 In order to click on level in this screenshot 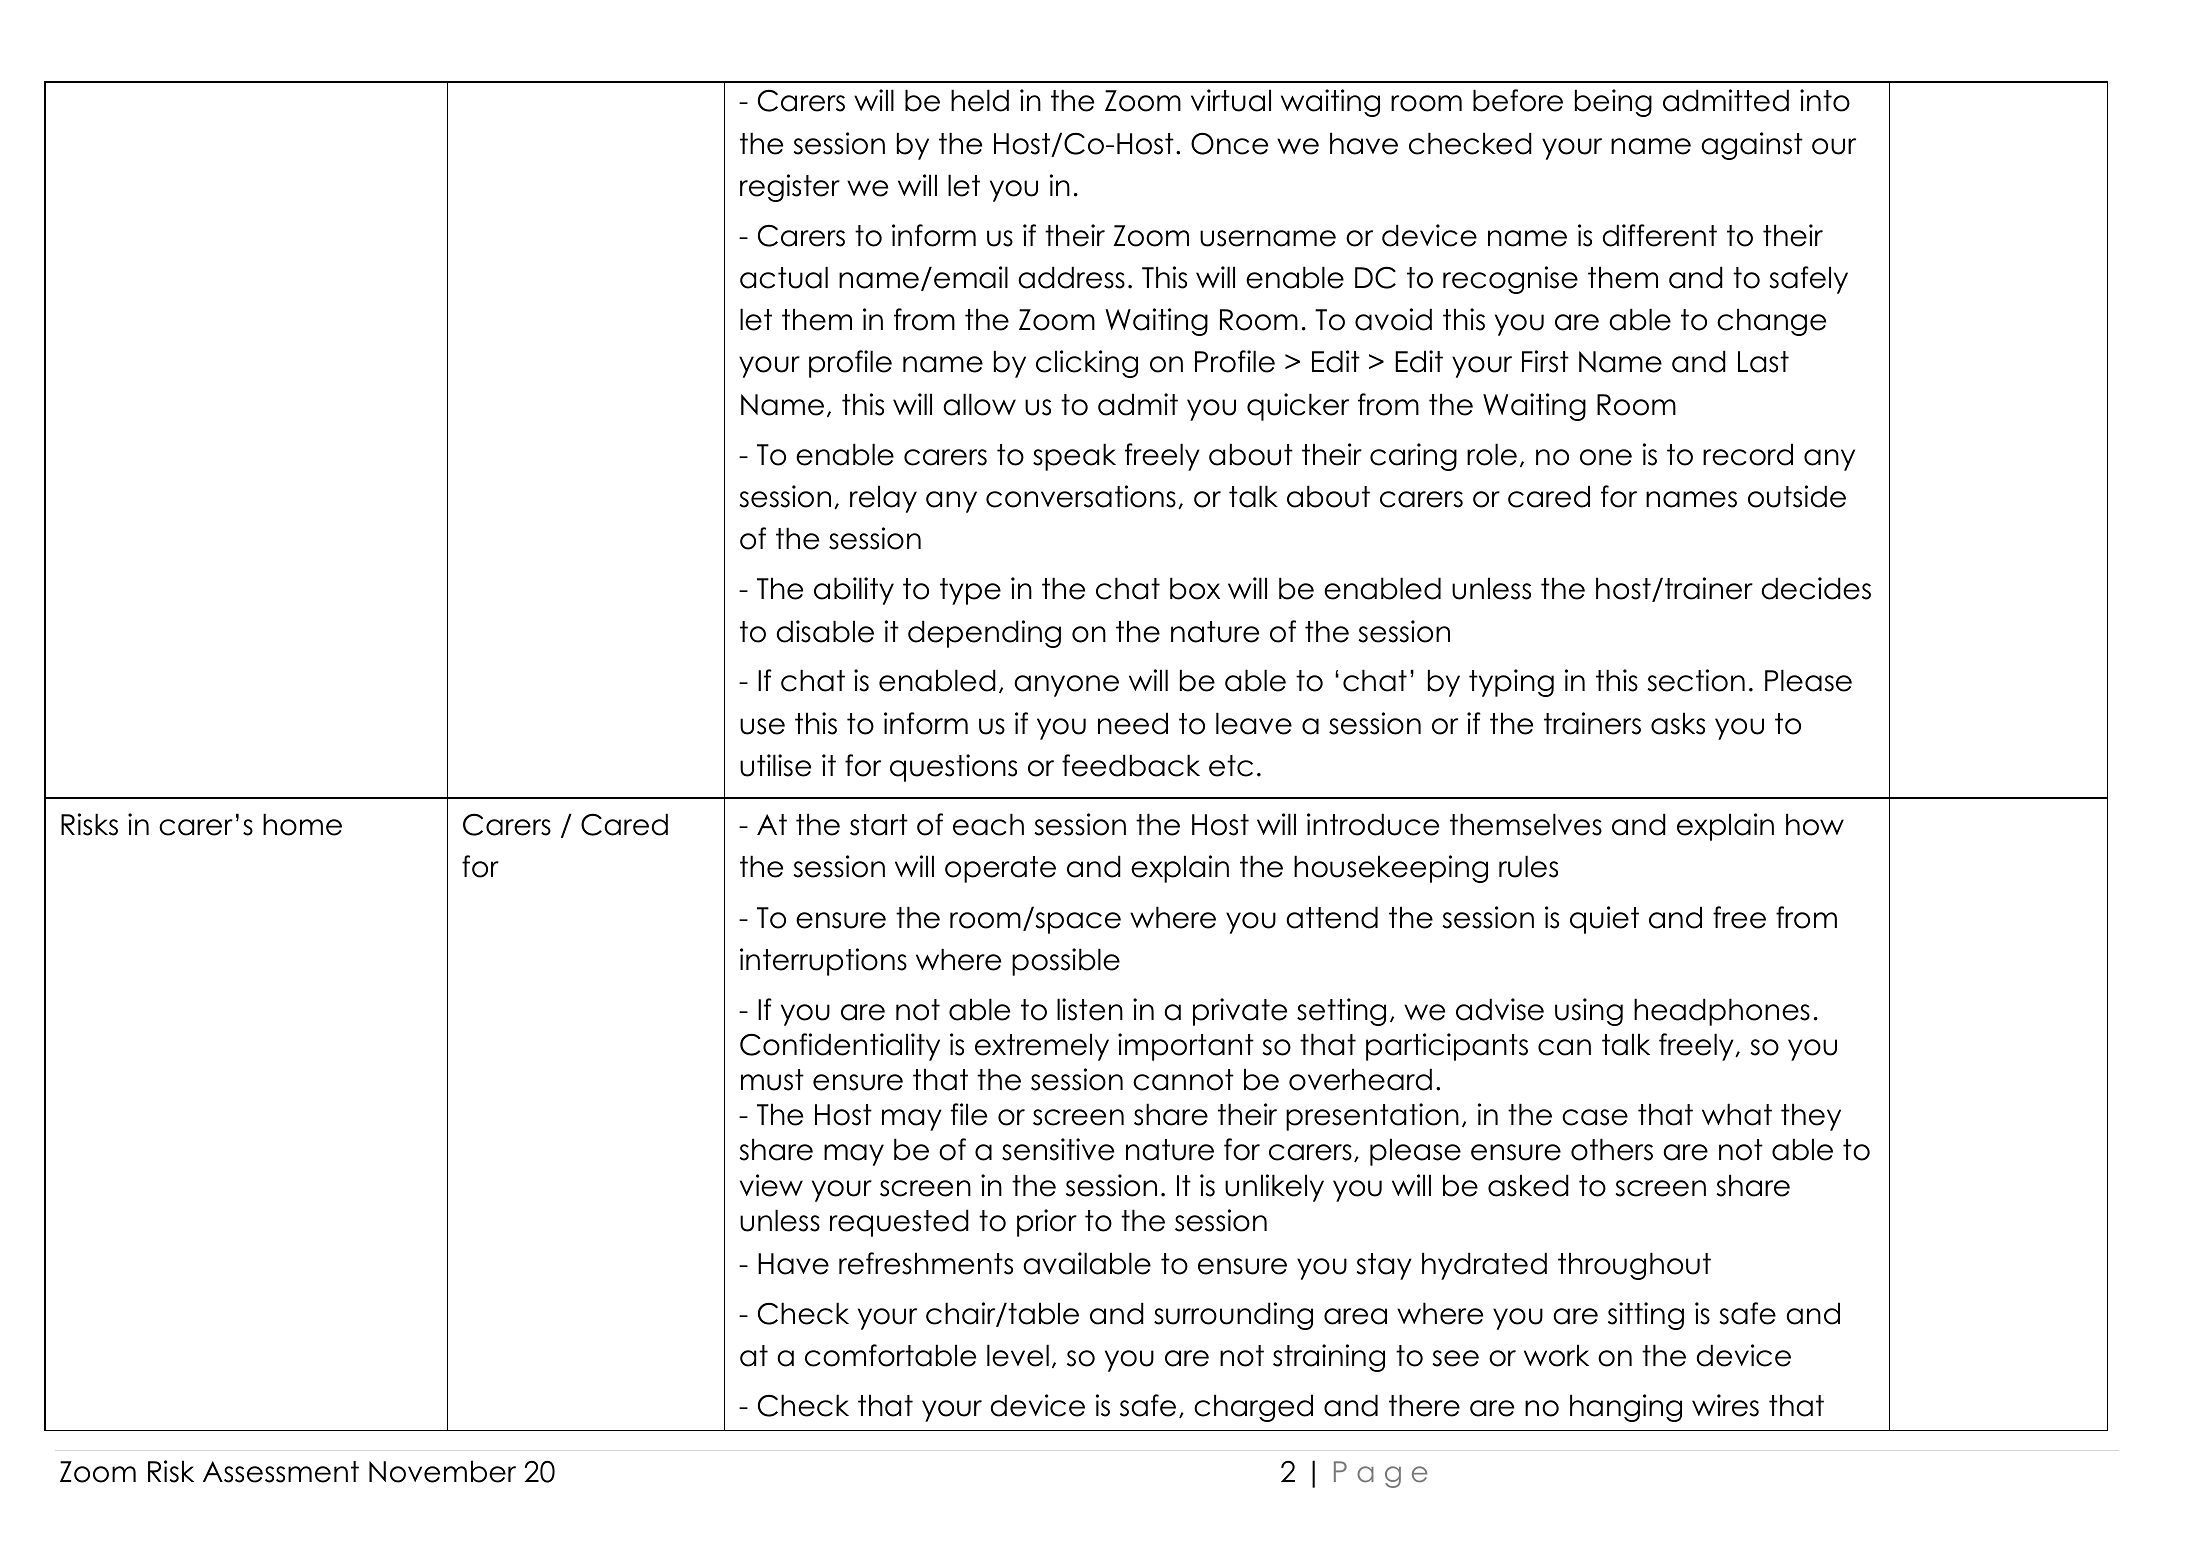, I will do `click(1018, 1355)`.
